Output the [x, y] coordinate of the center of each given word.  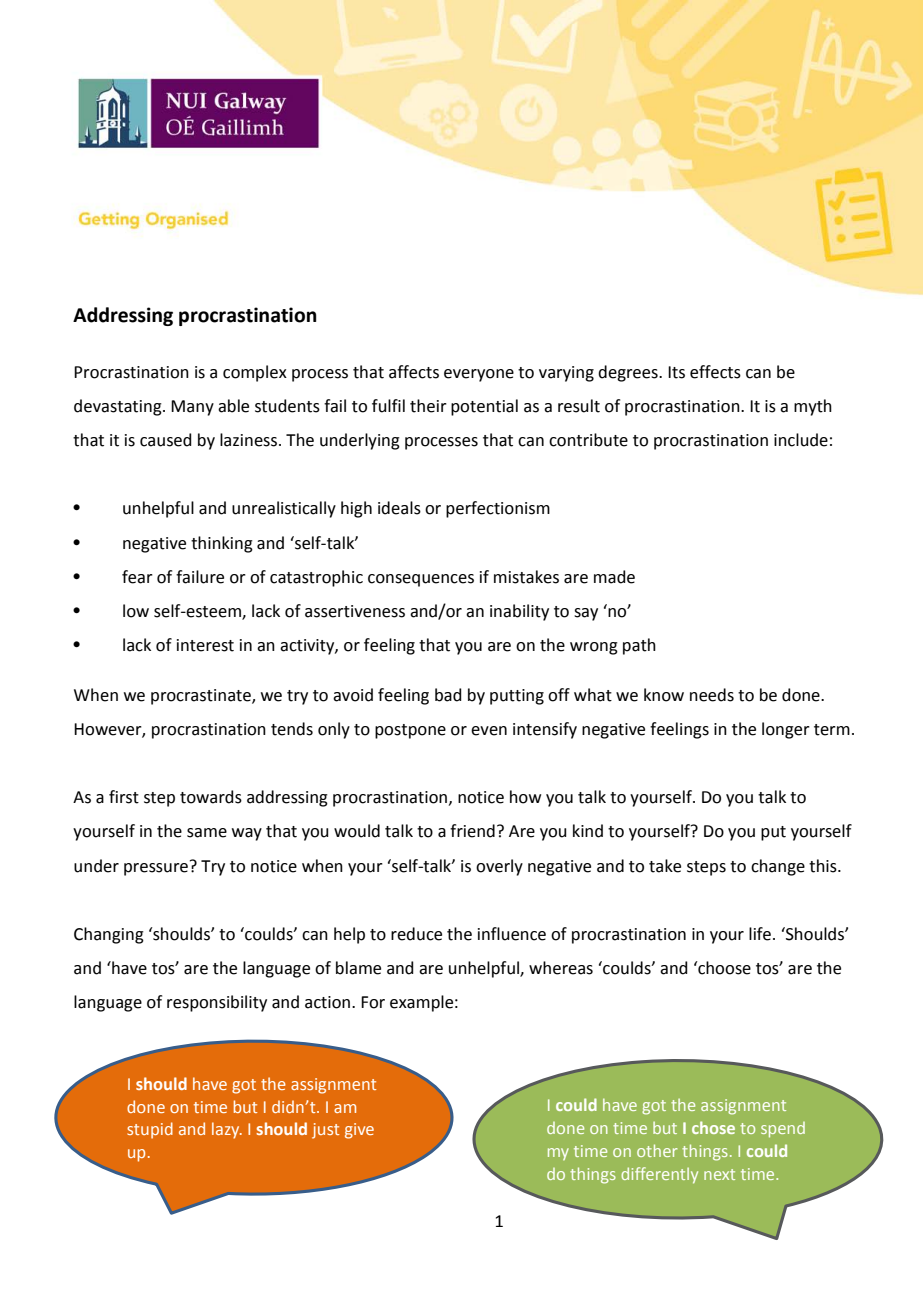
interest [205, 645]
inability [519, 612]
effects [715, 372]
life [760, 934]
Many [192, 408]
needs [712, 695]
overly [499, 867]
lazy [227, 1130]
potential [484, 407]
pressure [156, 869]
